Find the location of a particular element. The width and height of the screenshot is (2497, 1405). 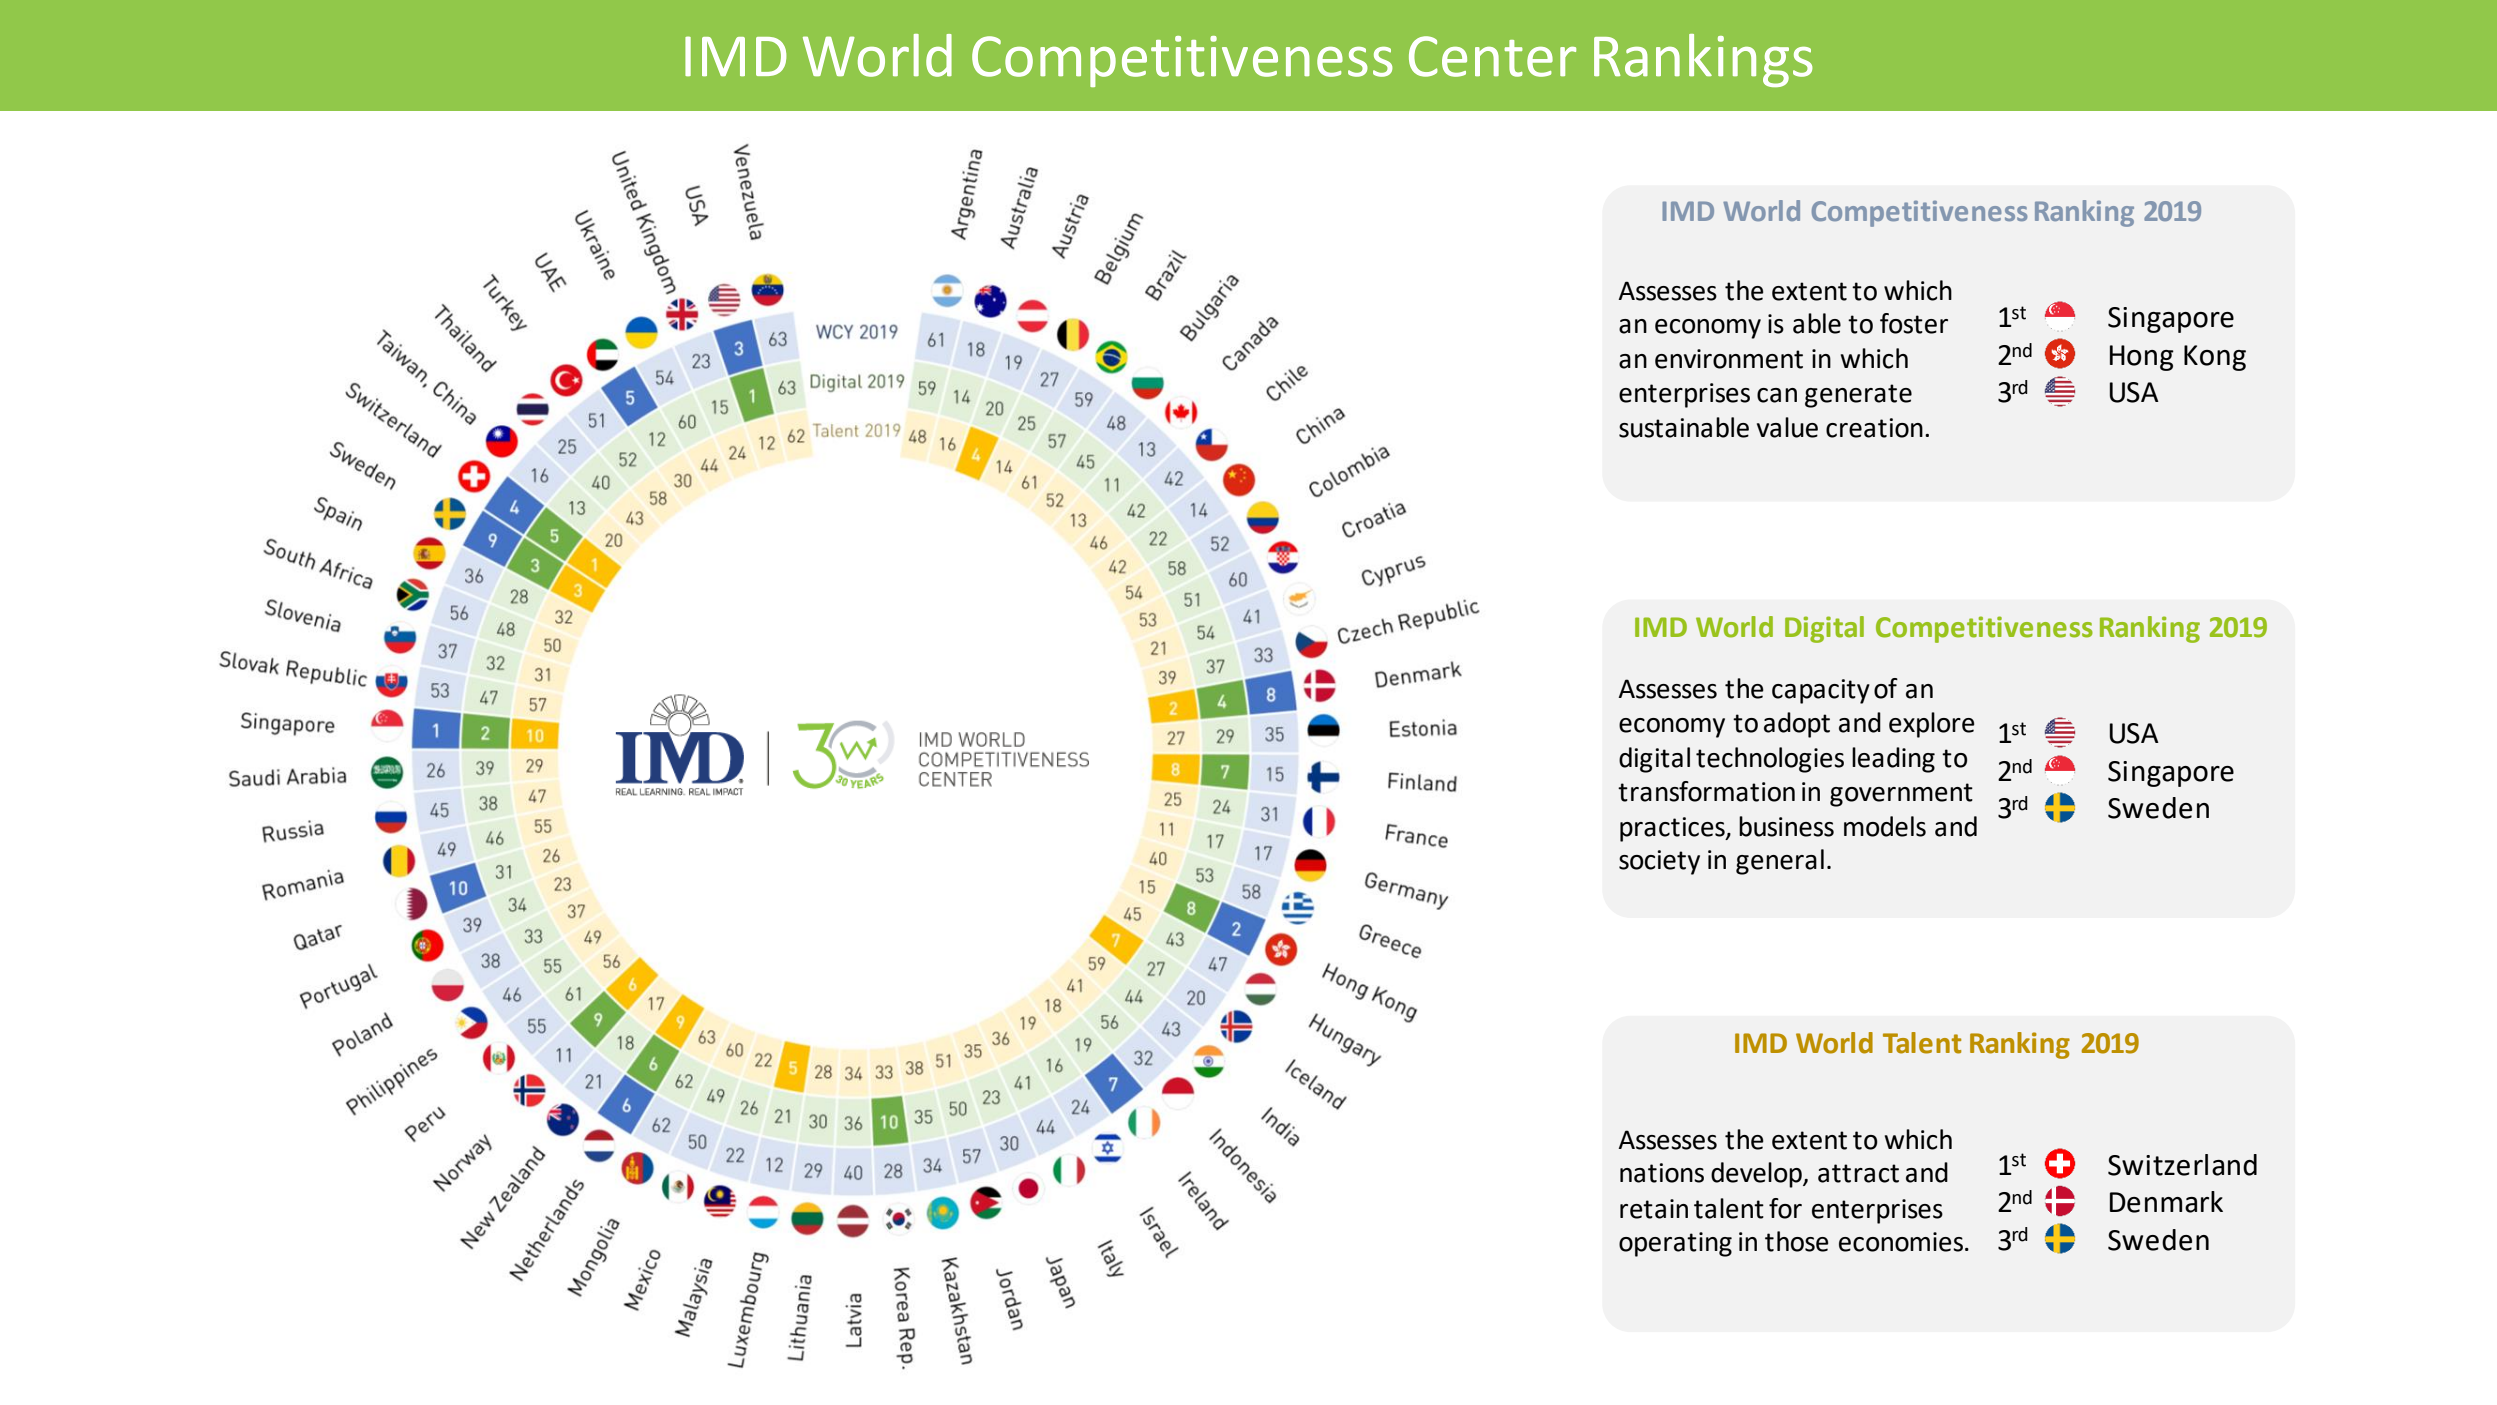

explore is located at coordinates (1932, 725).
